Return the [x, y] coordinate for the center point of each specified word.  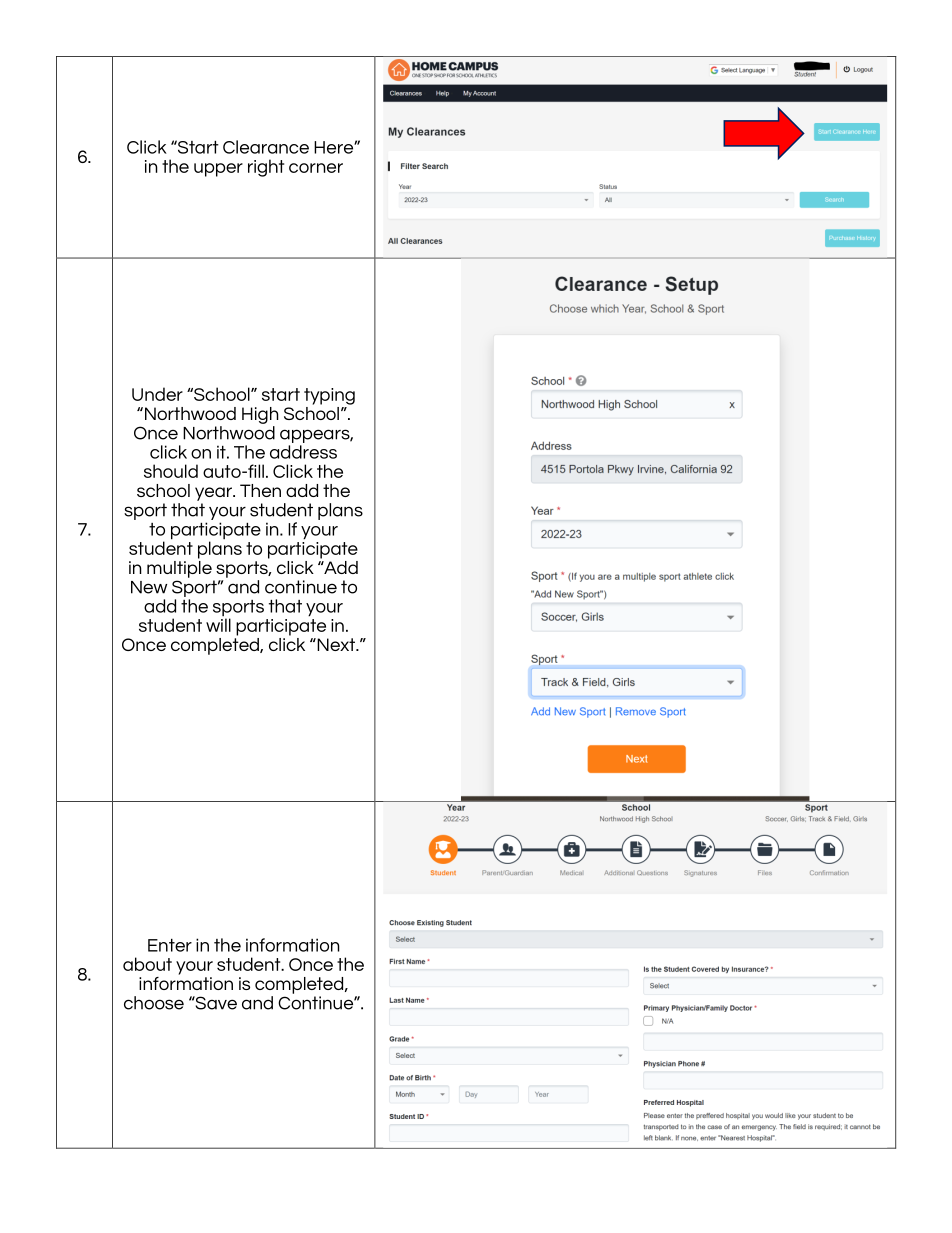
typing [329, 396]
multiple [179, 568]
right [266, 168]
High [260, 415]
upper [218, 170]
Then [260, 490]
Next [336, 644]
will [218, 625]
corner [316, 168]
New [149, 587]
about [147, 964]
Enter [170, 945]
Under [157, 394]
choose [154, 1003]
